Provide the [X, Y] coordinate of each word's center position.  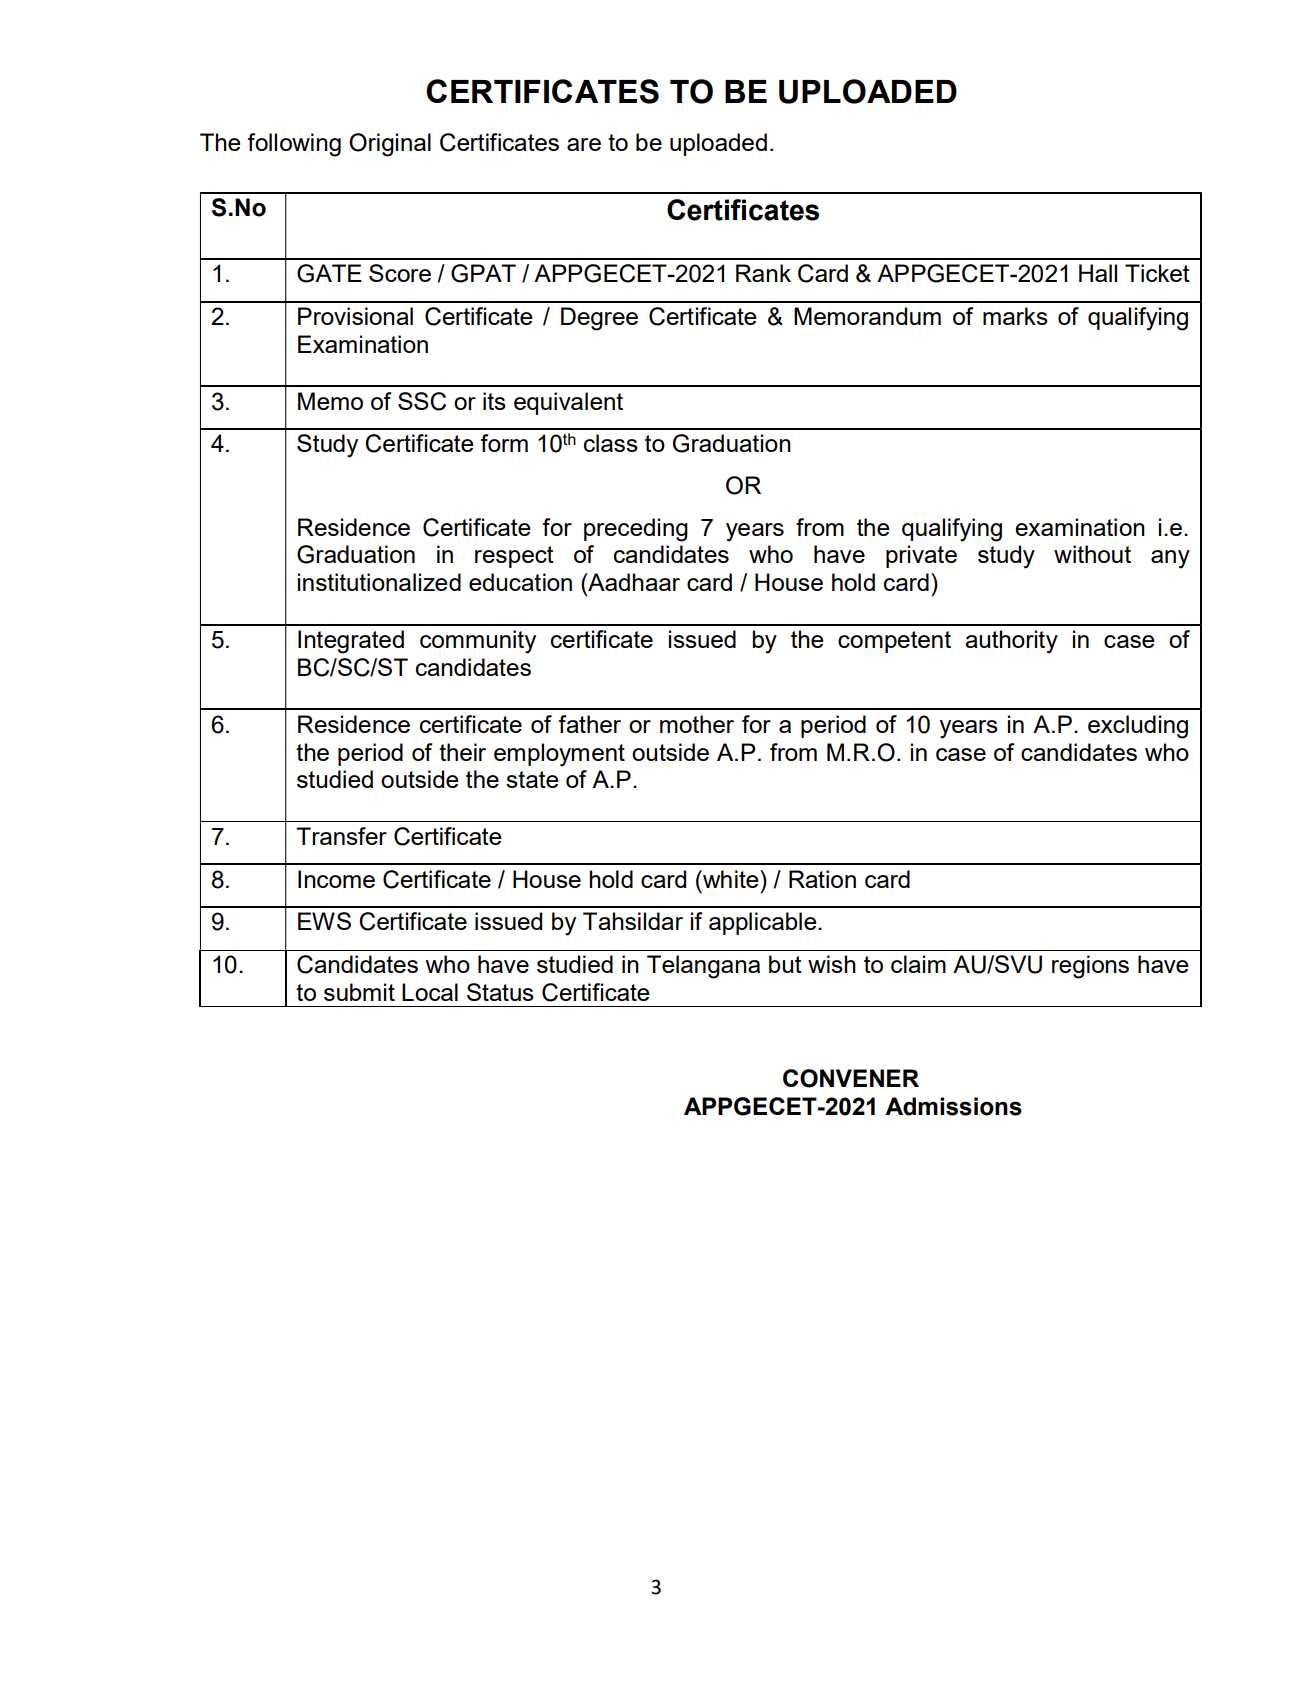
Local [430, 992]
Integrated [351, 642]
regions [1090, 967]
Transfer [341, 836]
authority [1011, 642]
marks [1015, 316]
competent [894, 642]
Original [390, 145]
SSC [422, 401]
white [731, 879]
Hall [1098, 273]
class [611, 443]
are [584, 144]
